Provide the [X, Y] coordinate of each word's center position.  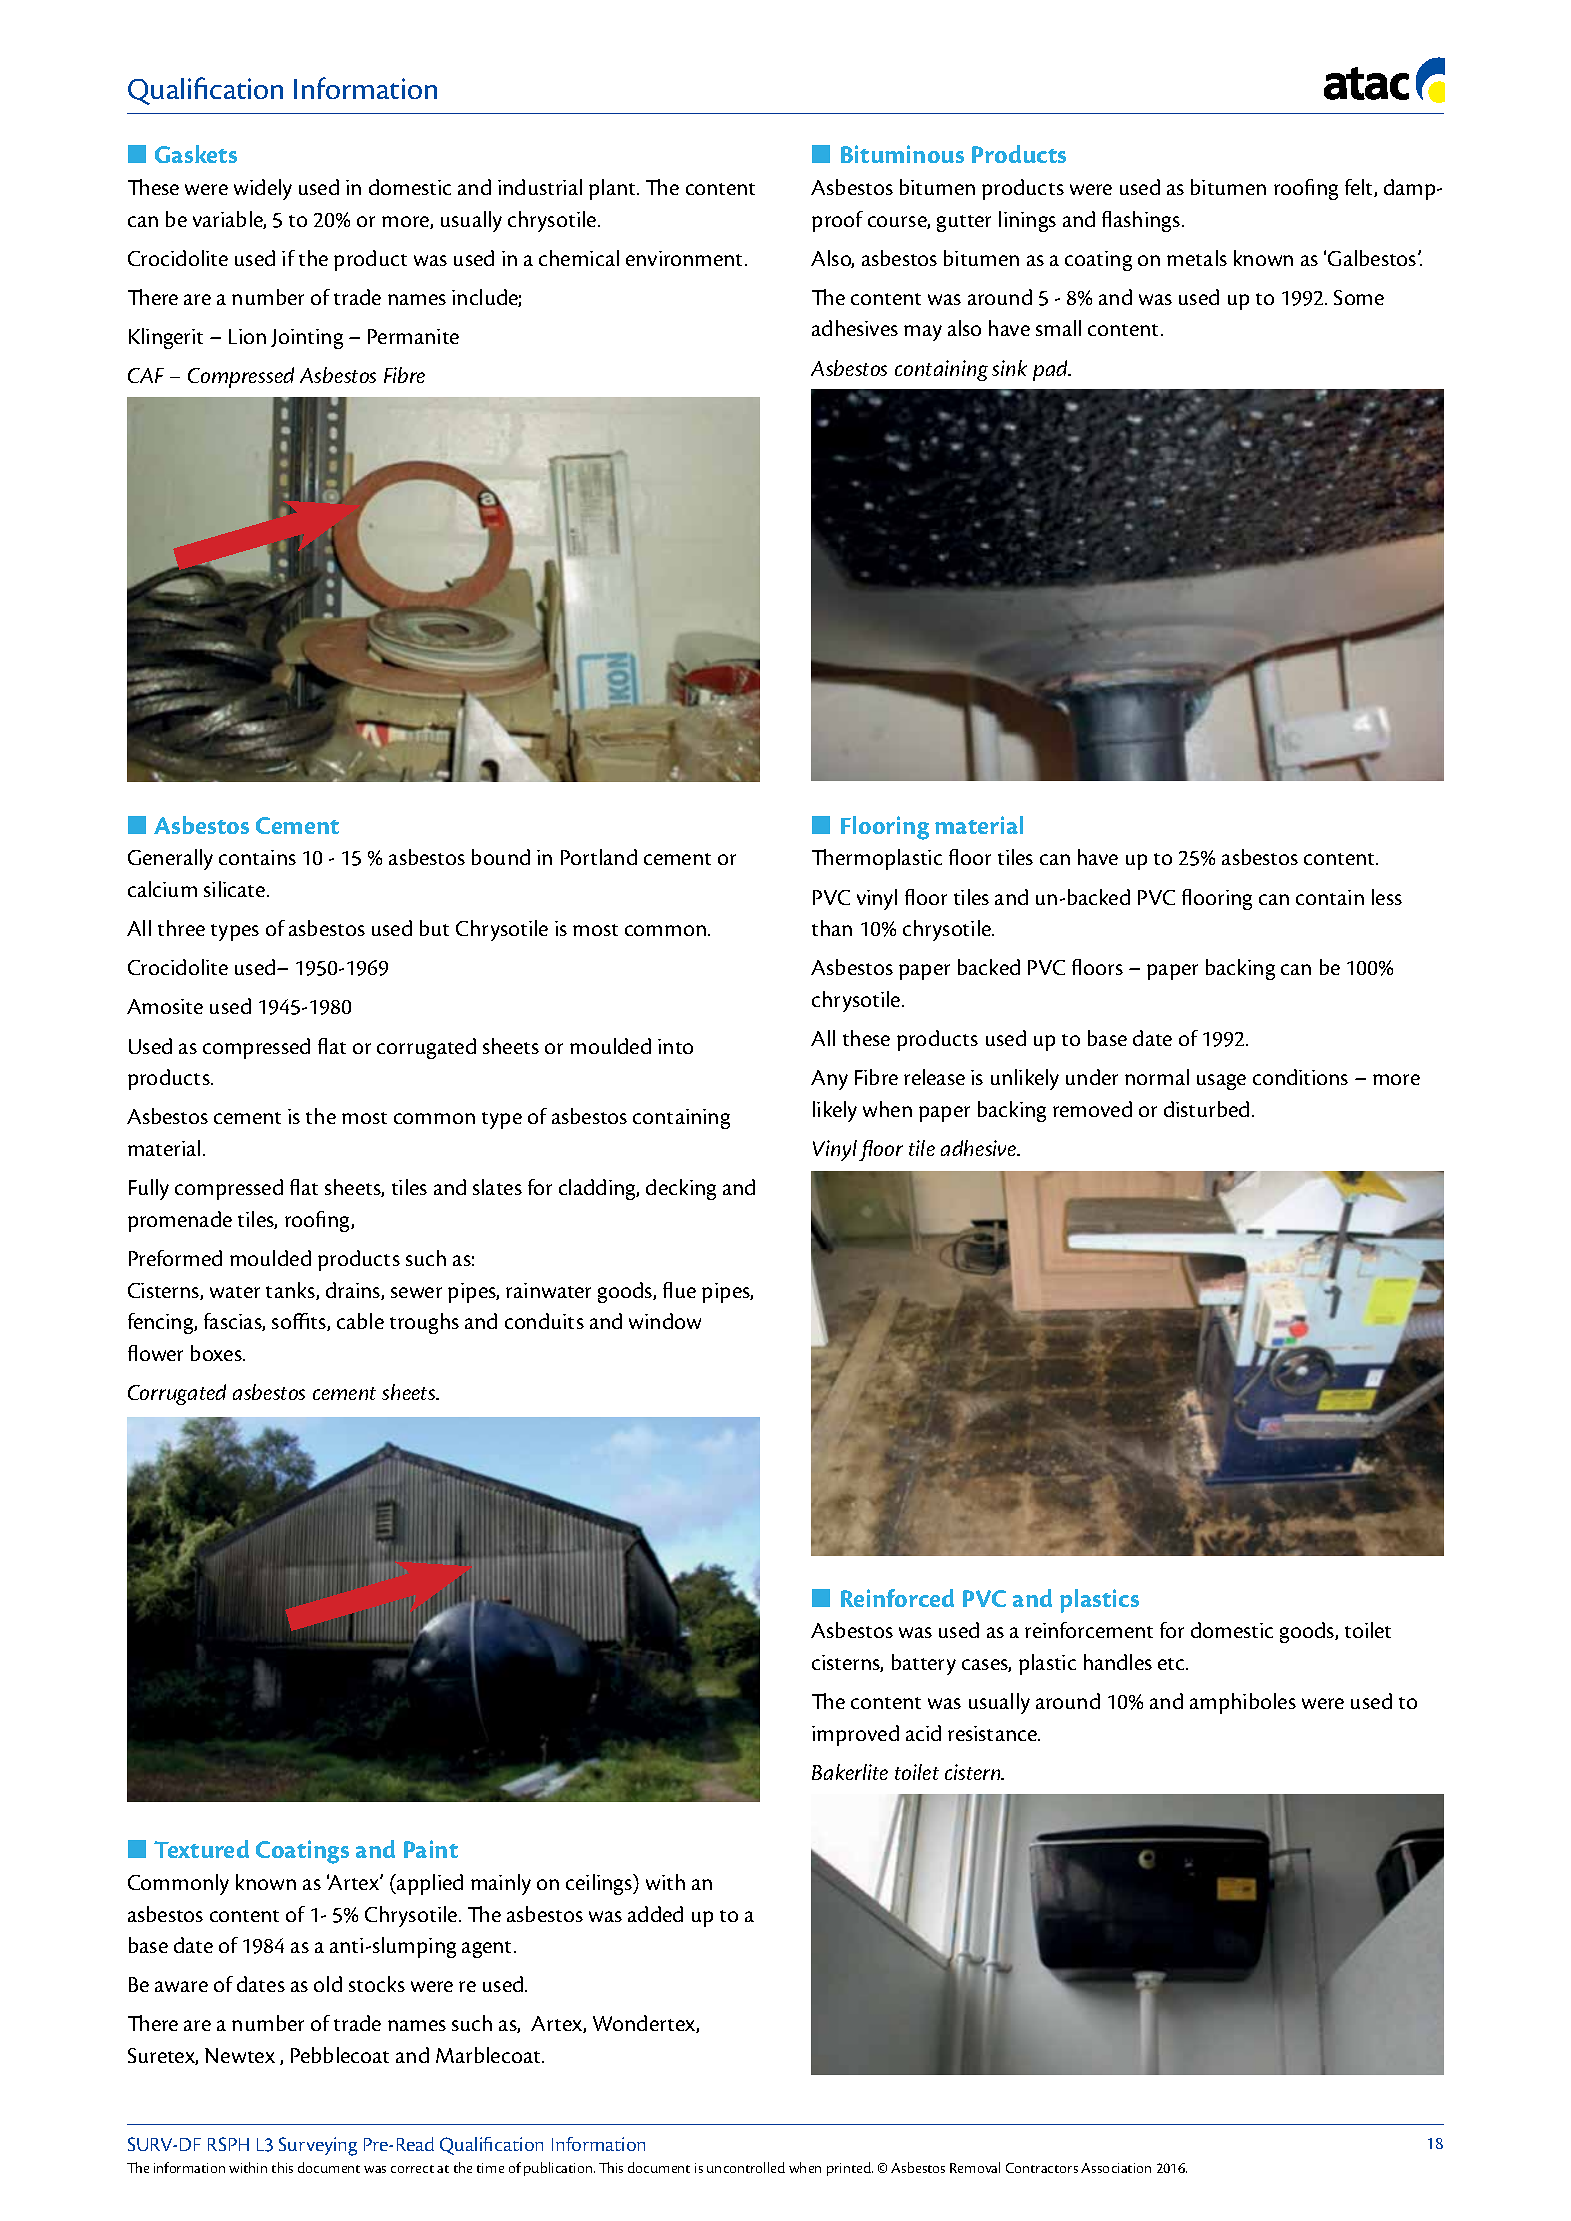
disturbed [1208, 1109]
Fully [149, 1189]
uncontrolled [746, 2167]
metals [1197, 258]
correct [412, 2169]
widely [263, 189]
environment [686, 258]
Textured [201, 1849]
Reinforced [897, 1598]
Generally [170, 859]
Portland [599, 857]
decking [681, 1189]
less [1387, 897]
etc [1173, 1664]
